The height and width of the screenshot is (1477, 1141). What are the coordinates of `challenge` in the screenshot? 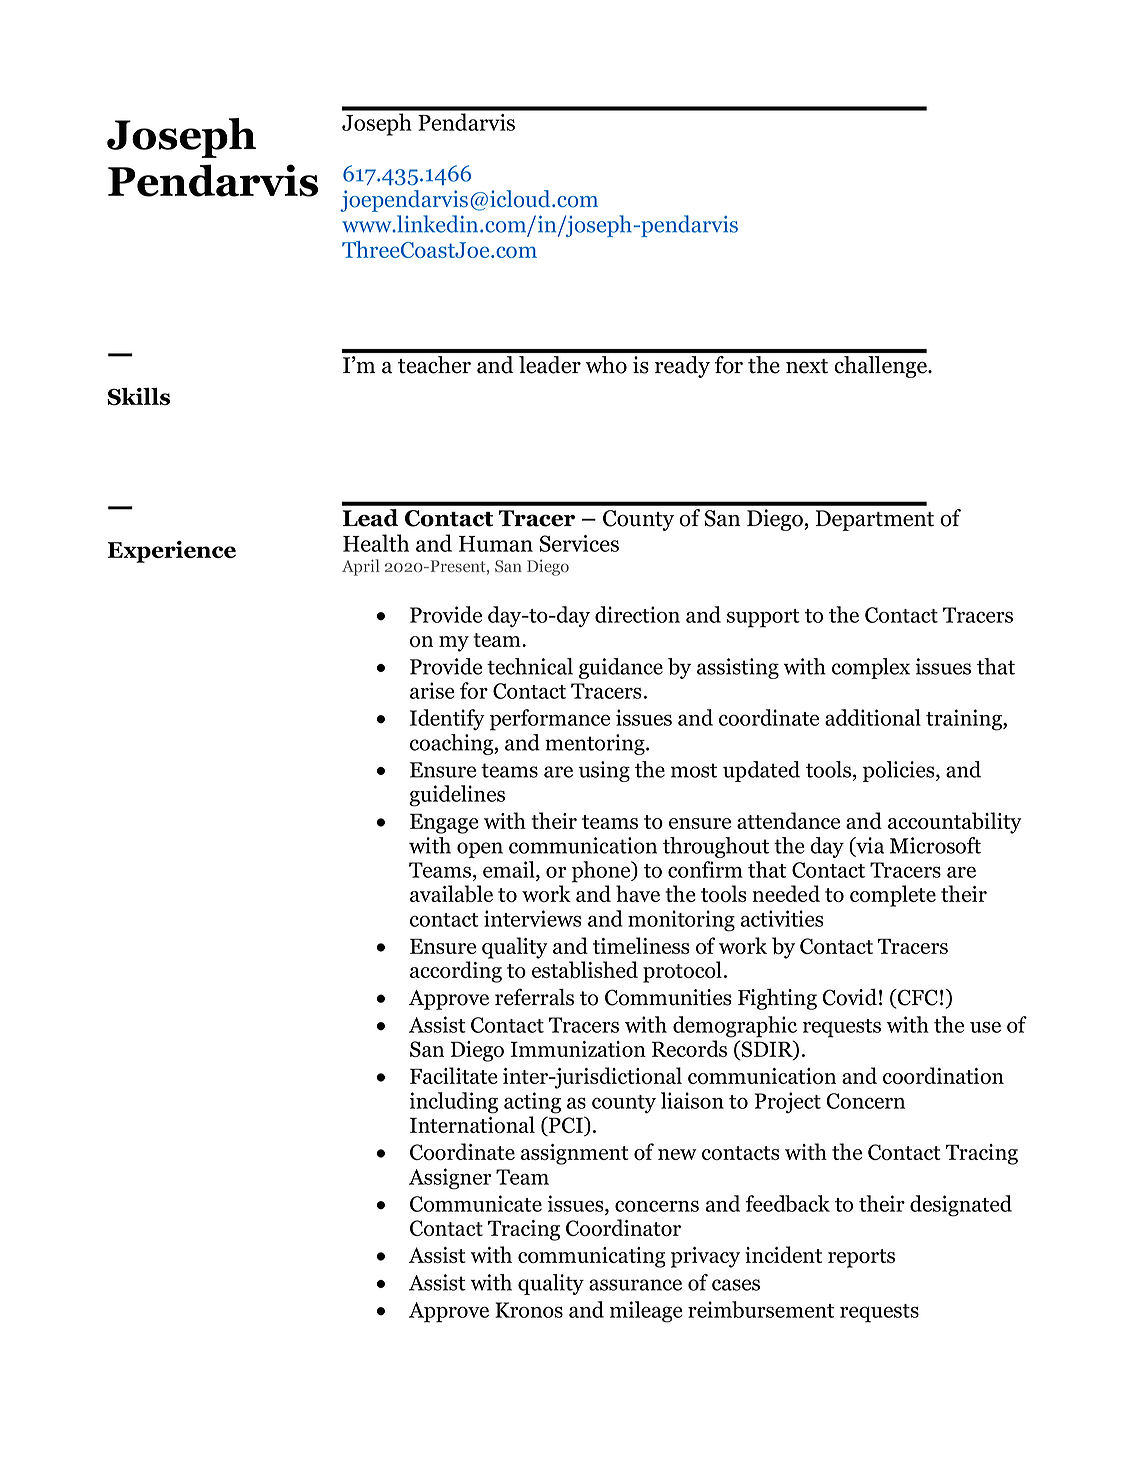 It's located at (881, 367).
